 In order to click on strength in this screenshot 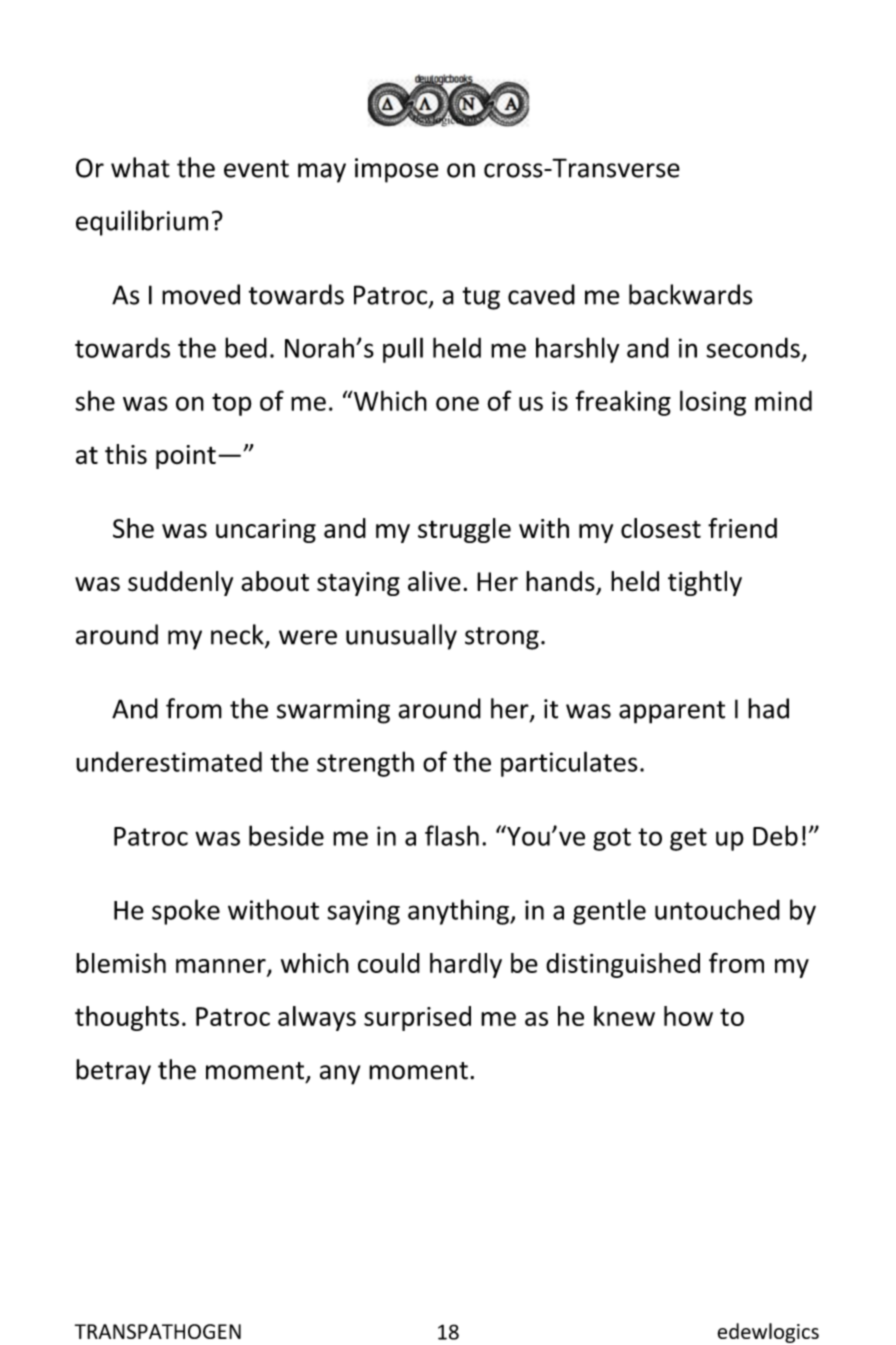, I will do `click(365, 764)`.
